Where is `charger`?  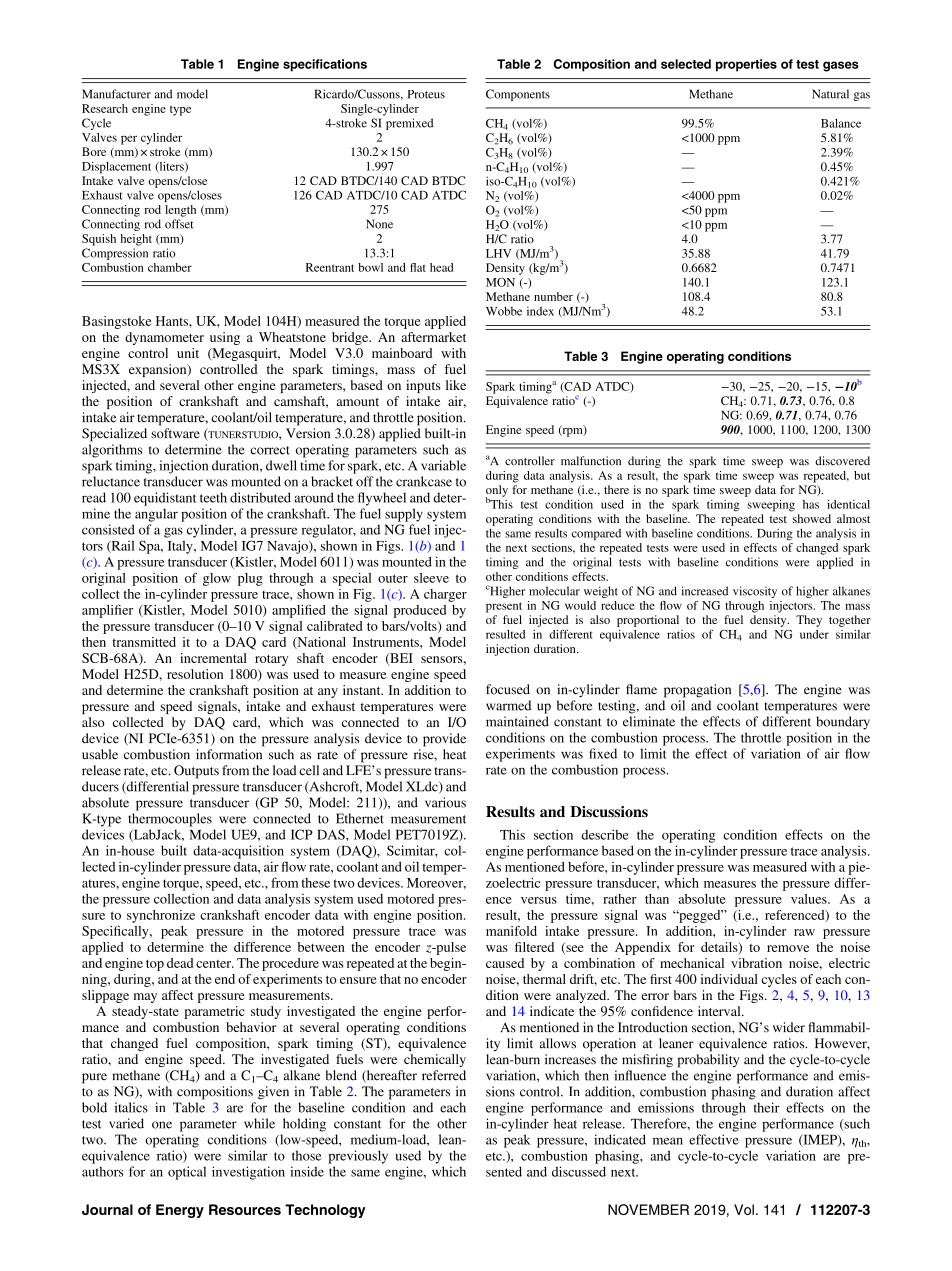
charger is located at coordinates (445, 595).
